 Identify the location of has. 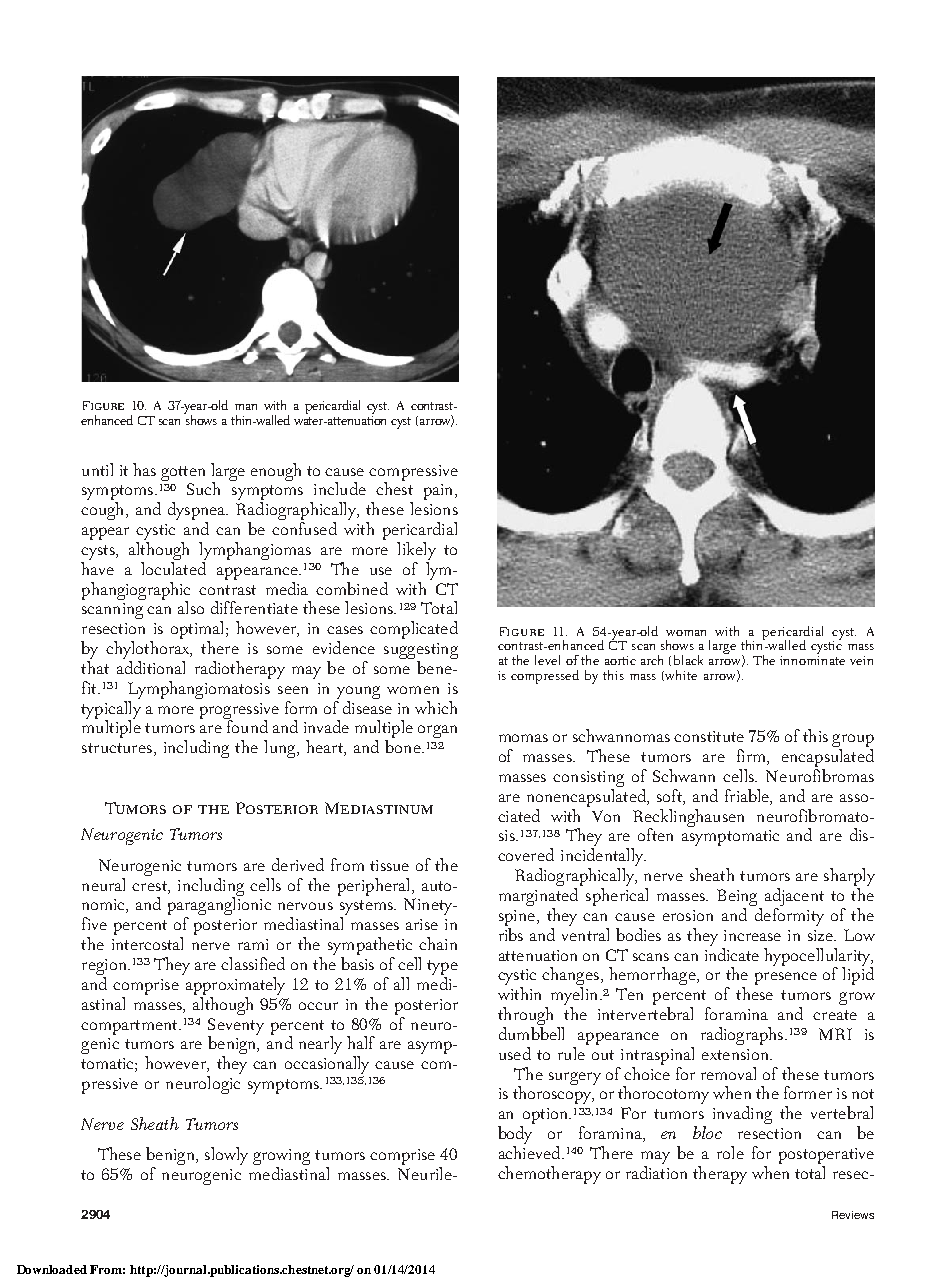
(144, 469).
